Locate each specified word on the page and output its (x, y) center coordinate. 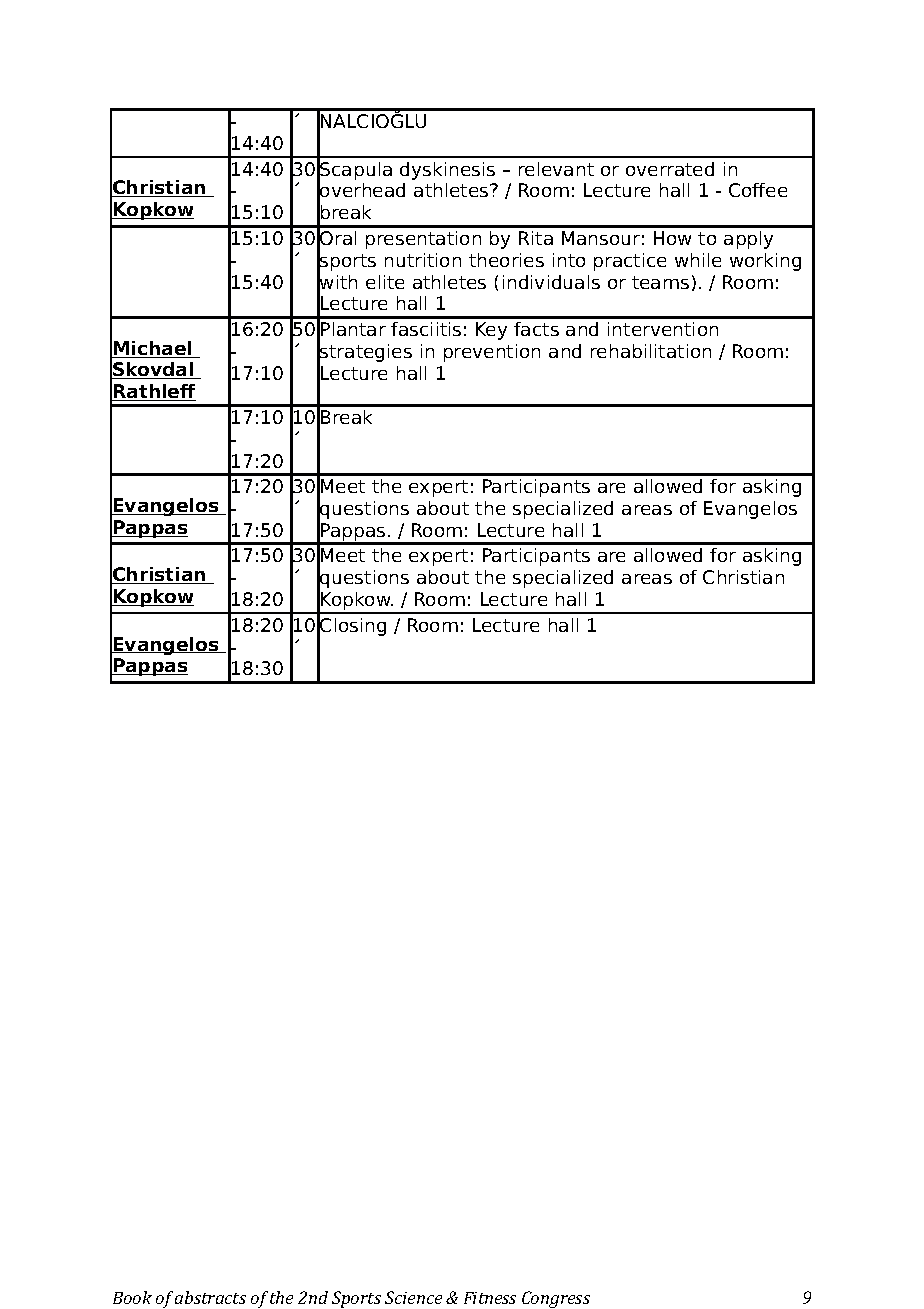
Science (413, 1297)
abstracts (210, 1297)
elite (385, 282)
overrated (670, 169)
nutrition (423, 260)
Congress (556, 1299)
